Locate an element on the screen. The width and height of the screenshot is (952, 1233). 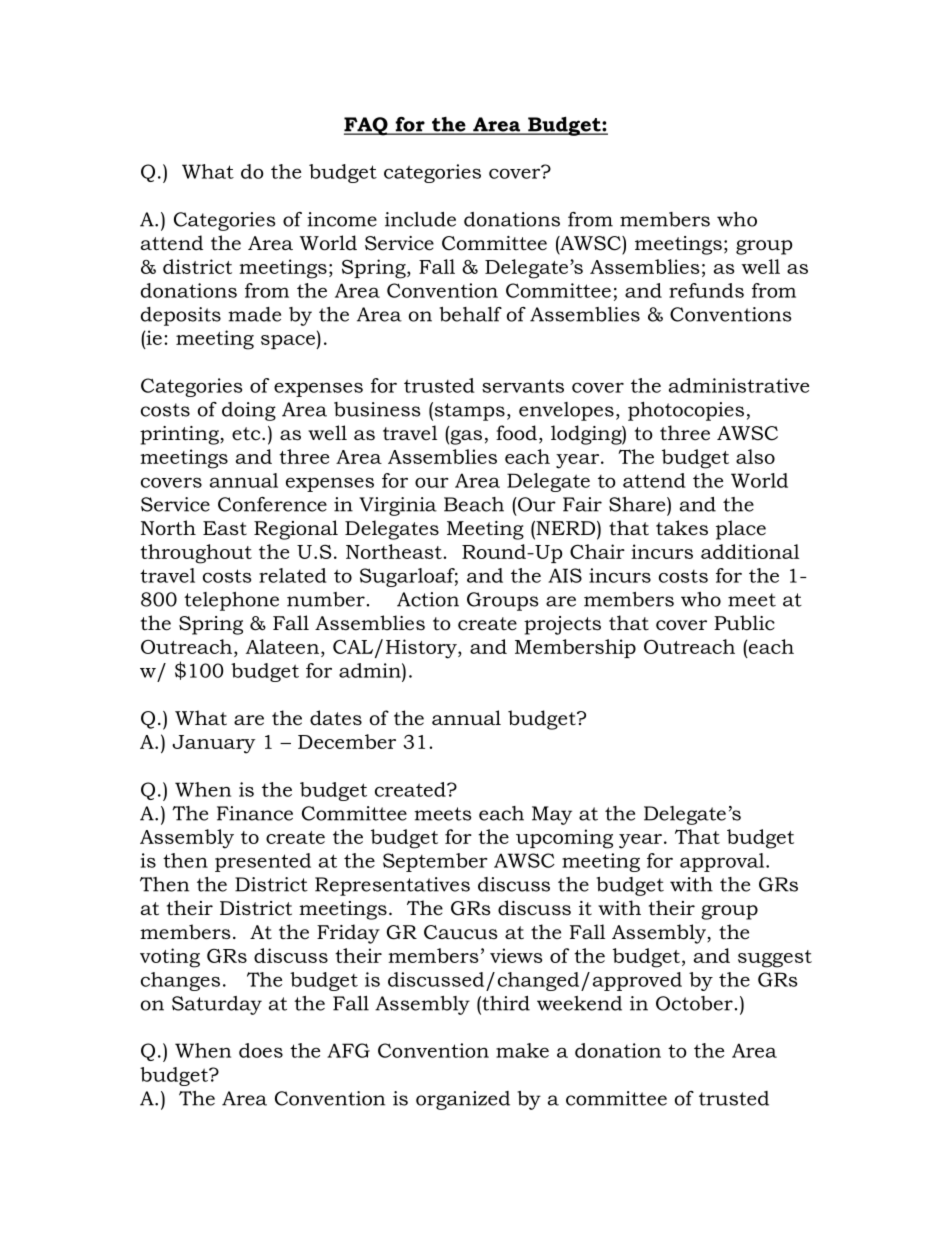
takes is located at coordinates (682, 528).
